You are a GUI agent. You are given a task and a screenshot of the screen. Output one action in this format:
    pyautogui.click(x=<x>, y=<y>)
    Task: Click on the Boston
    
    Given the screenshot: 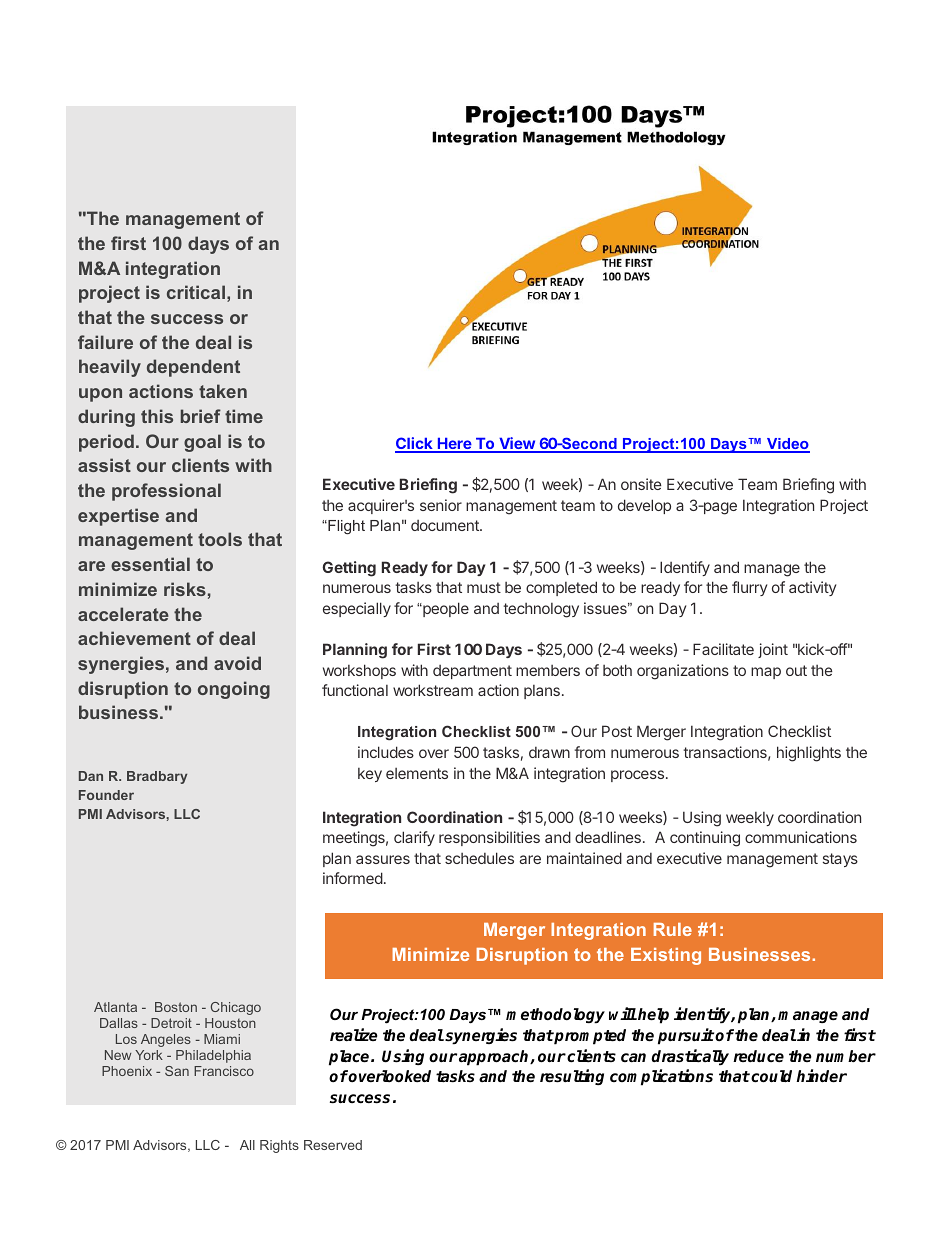 What is the action you would take?
    pyautogui.click(x=176, y=1007)
